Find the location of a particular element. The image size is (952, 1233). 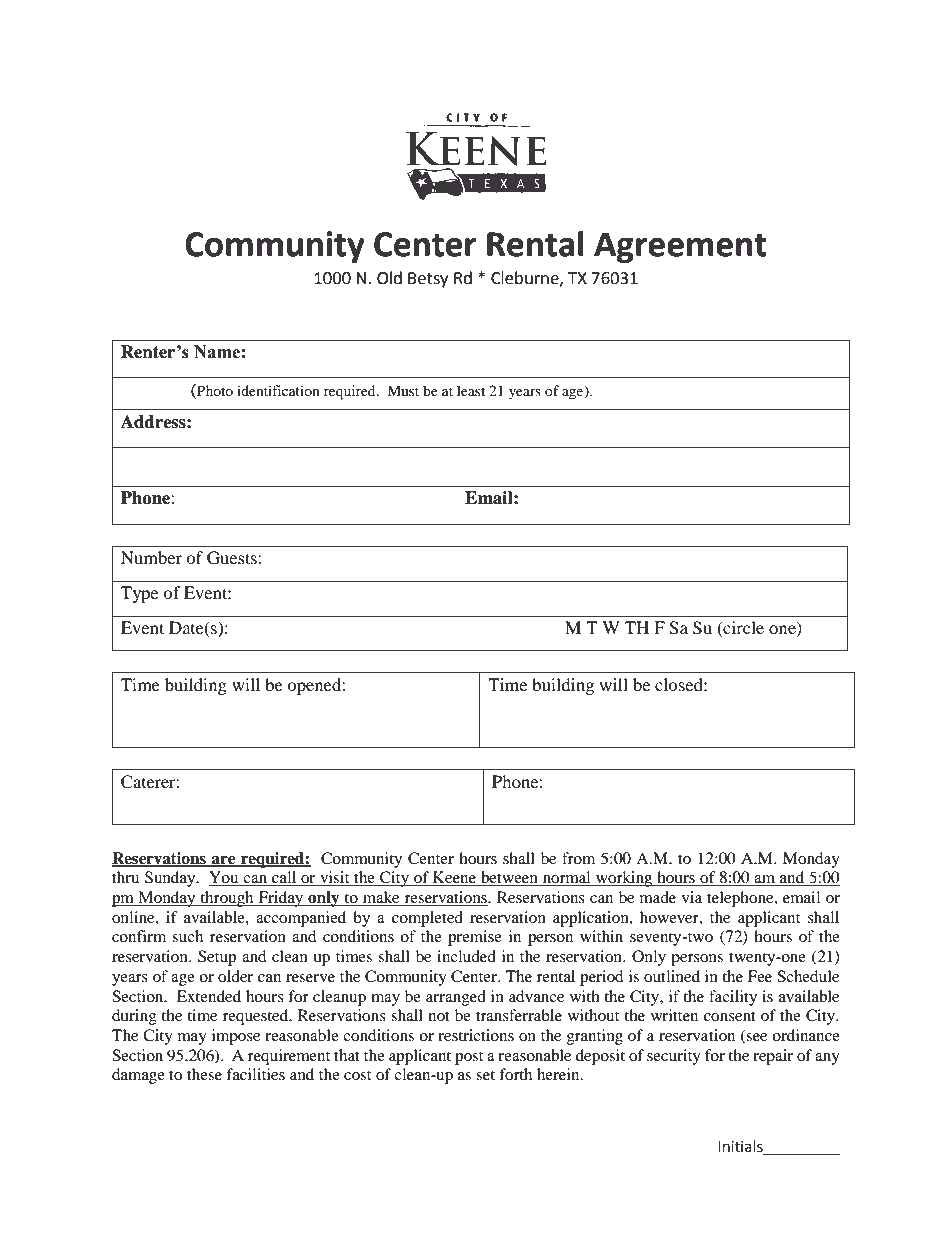

Agreement is located at coordinates (680, 247).
